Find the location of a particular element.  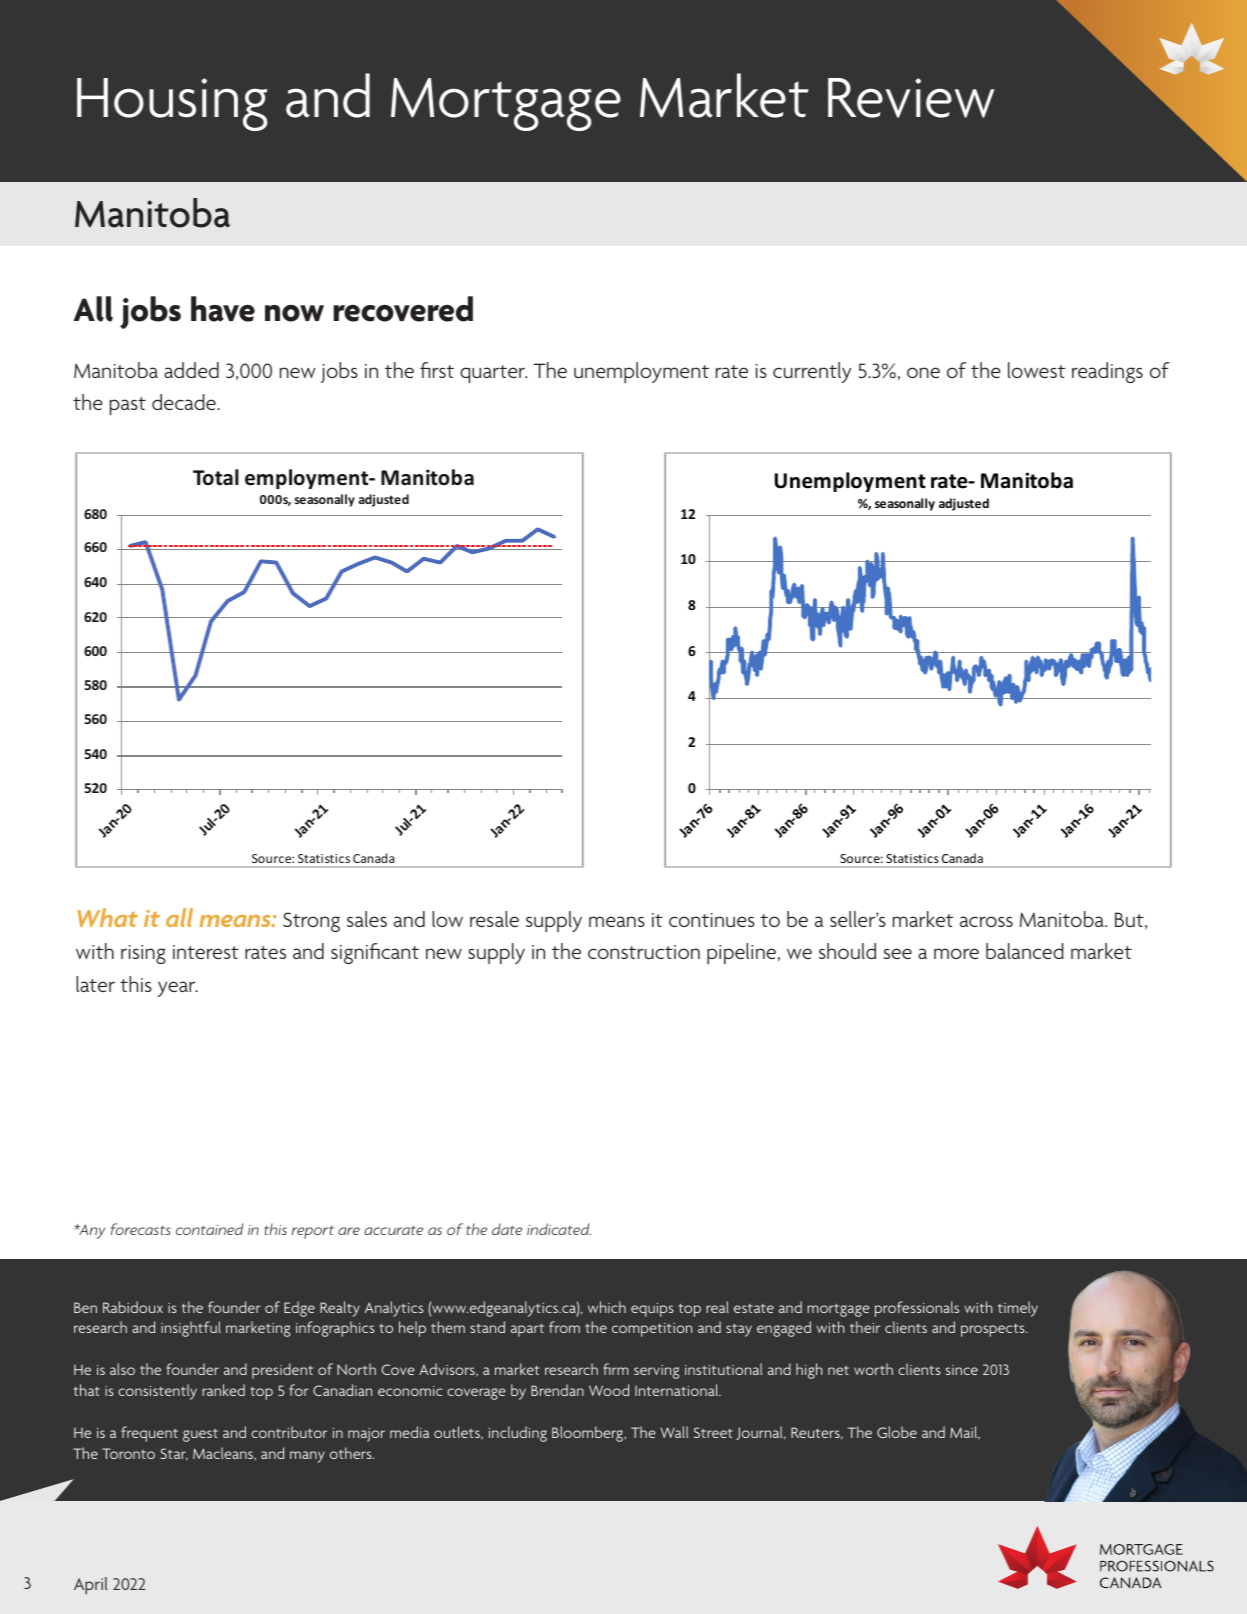

more is located at coordinates (956, 953).
